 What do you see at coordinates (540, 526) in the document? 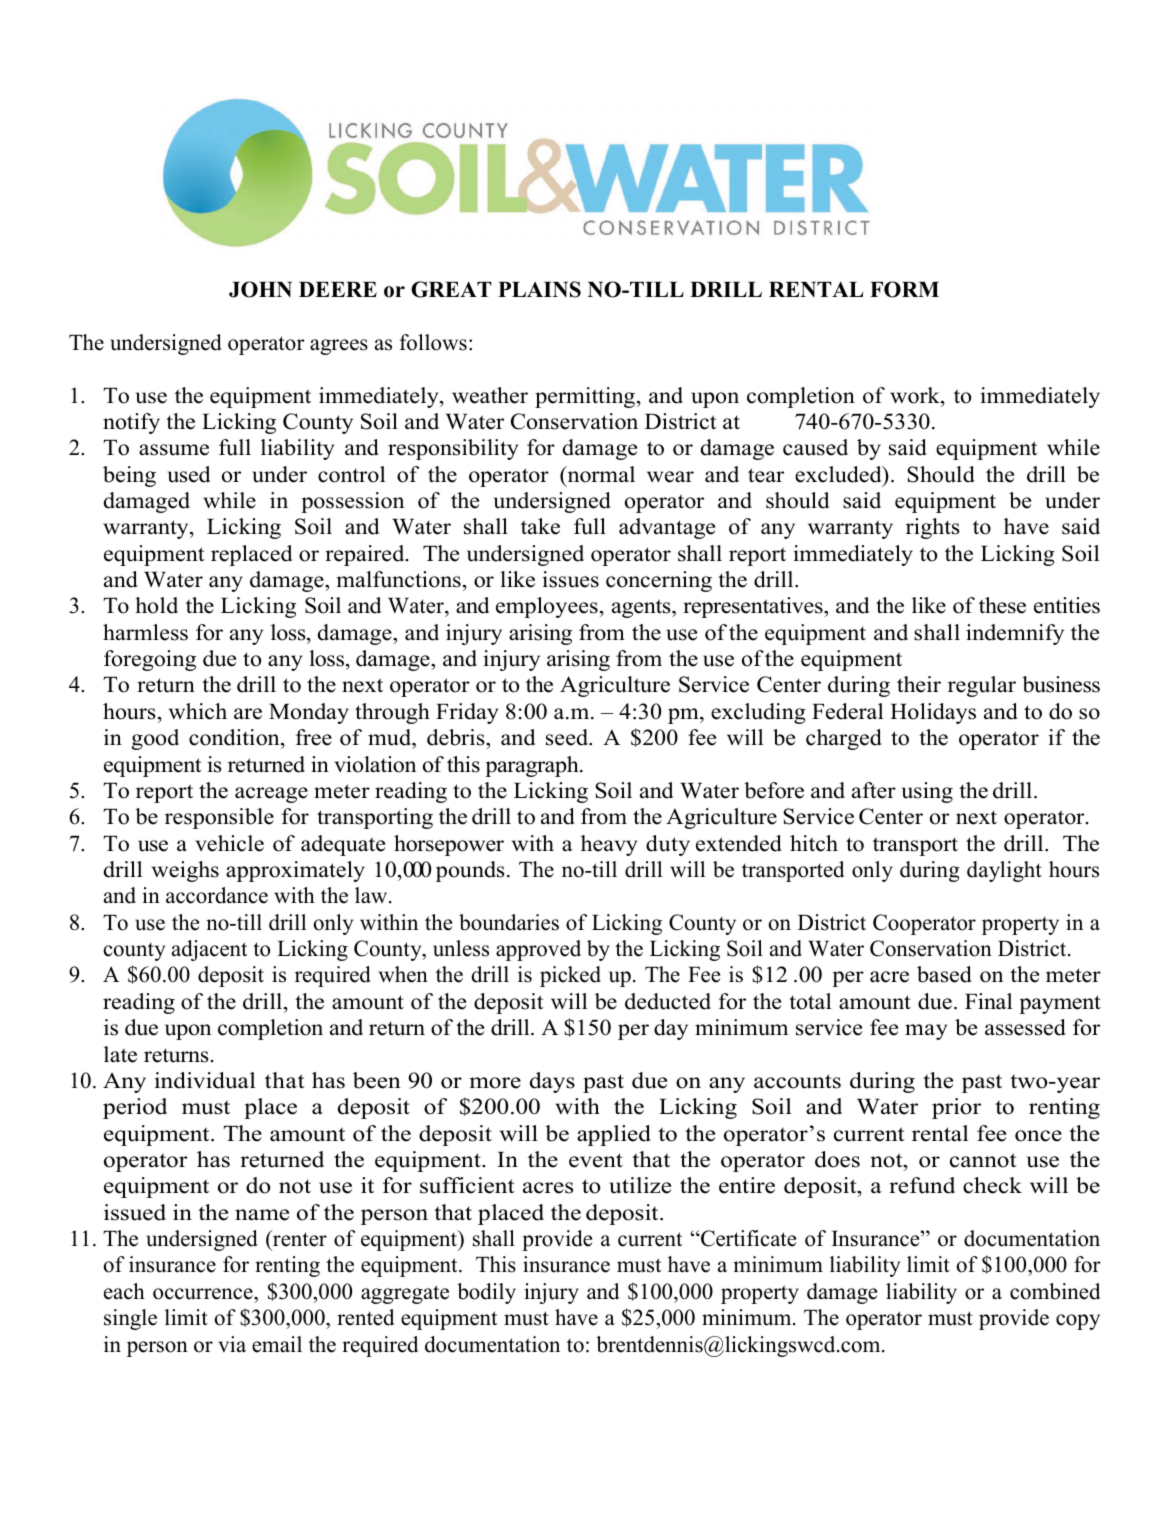
I see `take` at bounding box center [540, 526].
